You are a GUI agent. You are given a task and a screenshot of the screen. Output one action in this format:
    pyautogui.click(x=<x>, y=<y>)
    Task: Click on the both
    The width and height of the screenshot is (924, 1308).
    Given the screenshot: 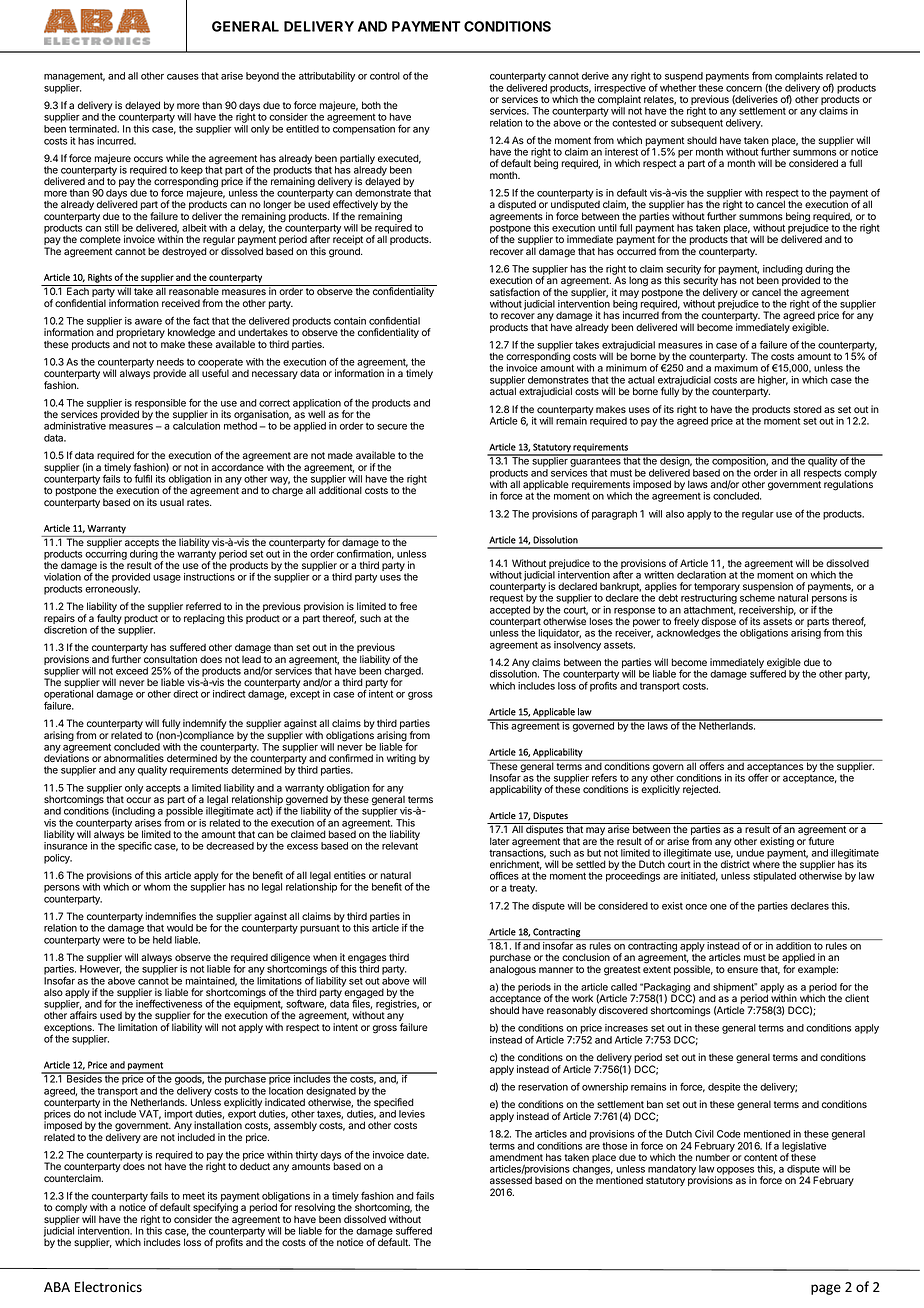 What is the action you would take?
    pyautogui.click(x=371, y=105)
